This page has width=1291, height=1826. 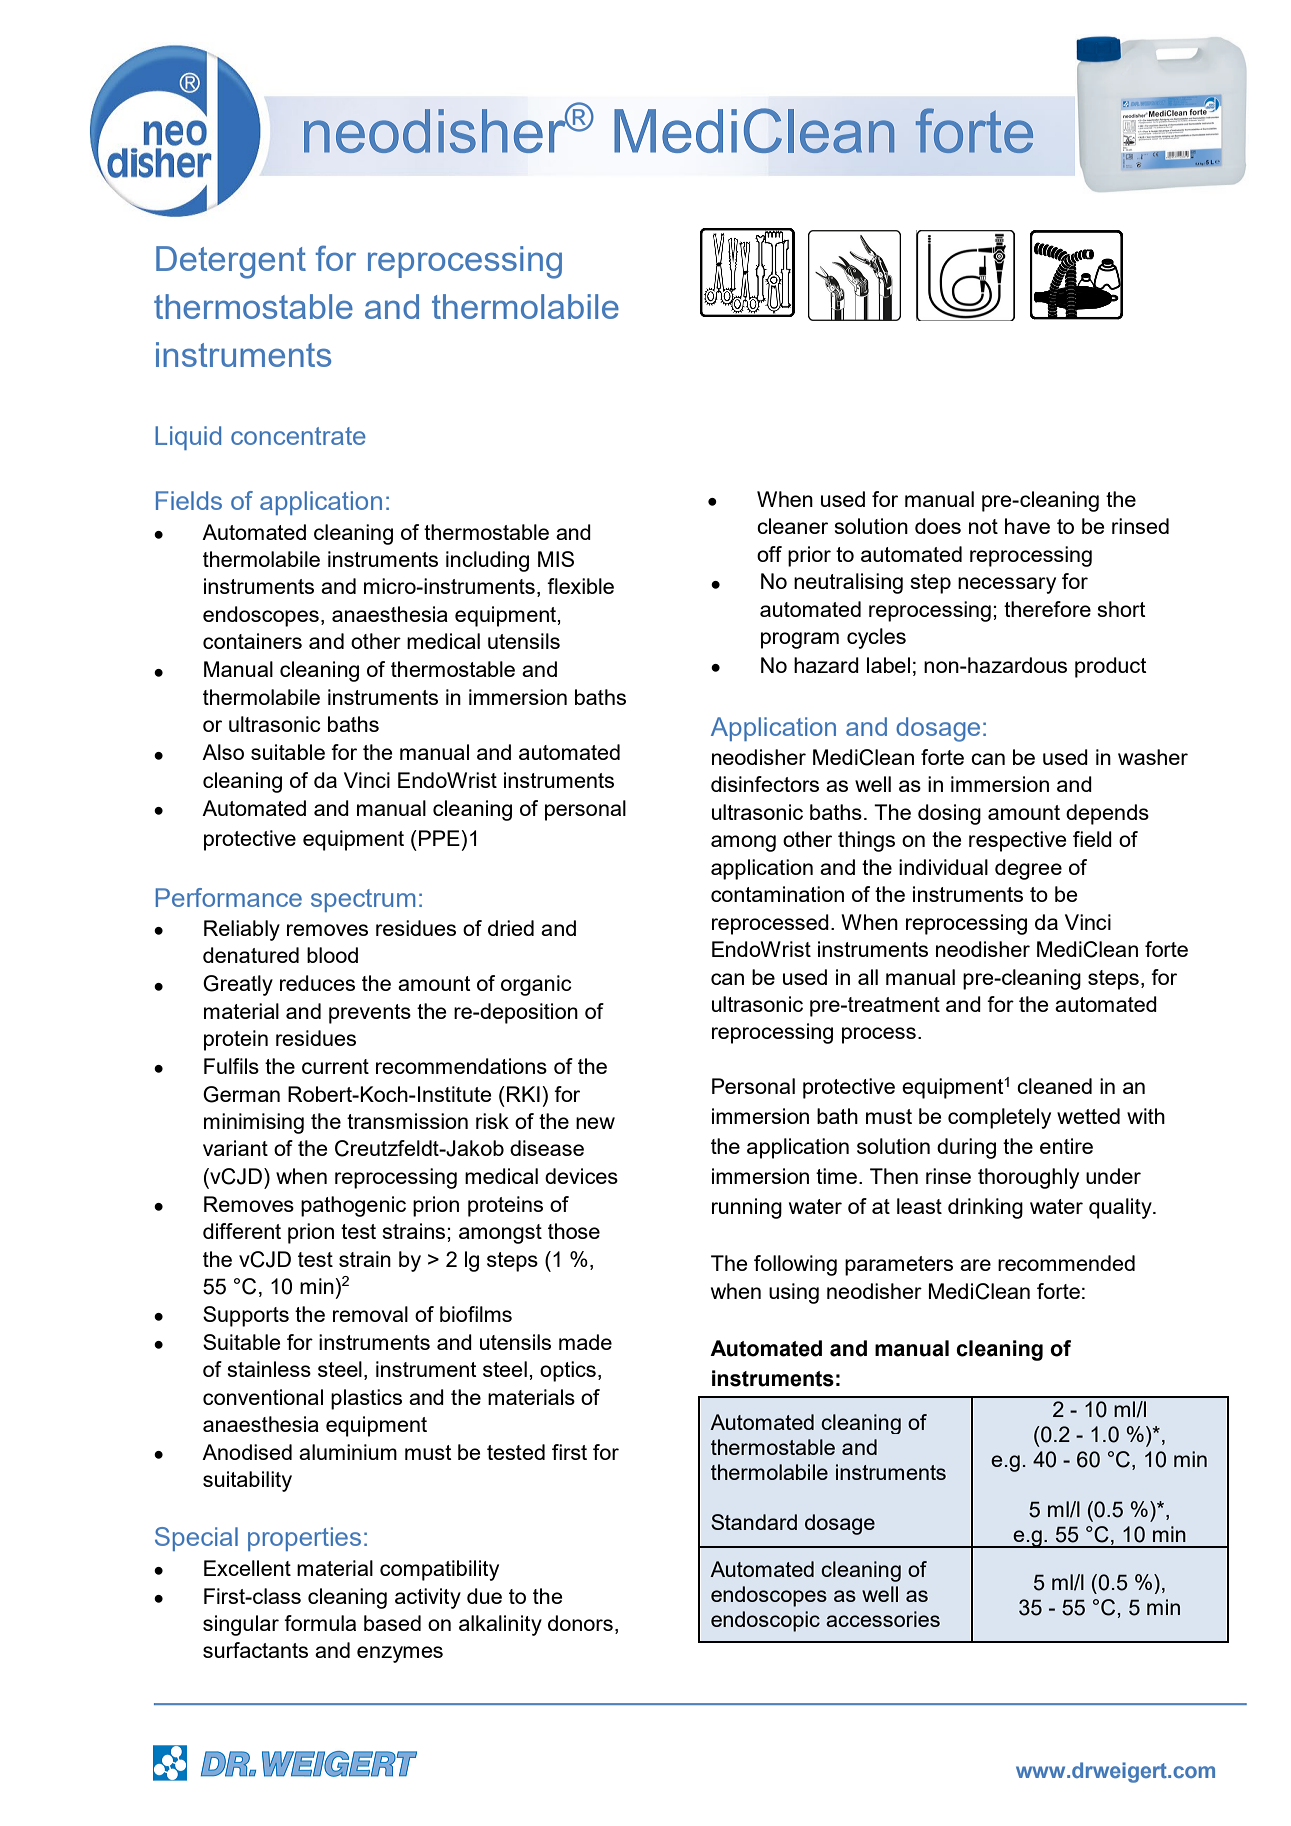 I want to click on cleaner, so click(x=792, y=526).
